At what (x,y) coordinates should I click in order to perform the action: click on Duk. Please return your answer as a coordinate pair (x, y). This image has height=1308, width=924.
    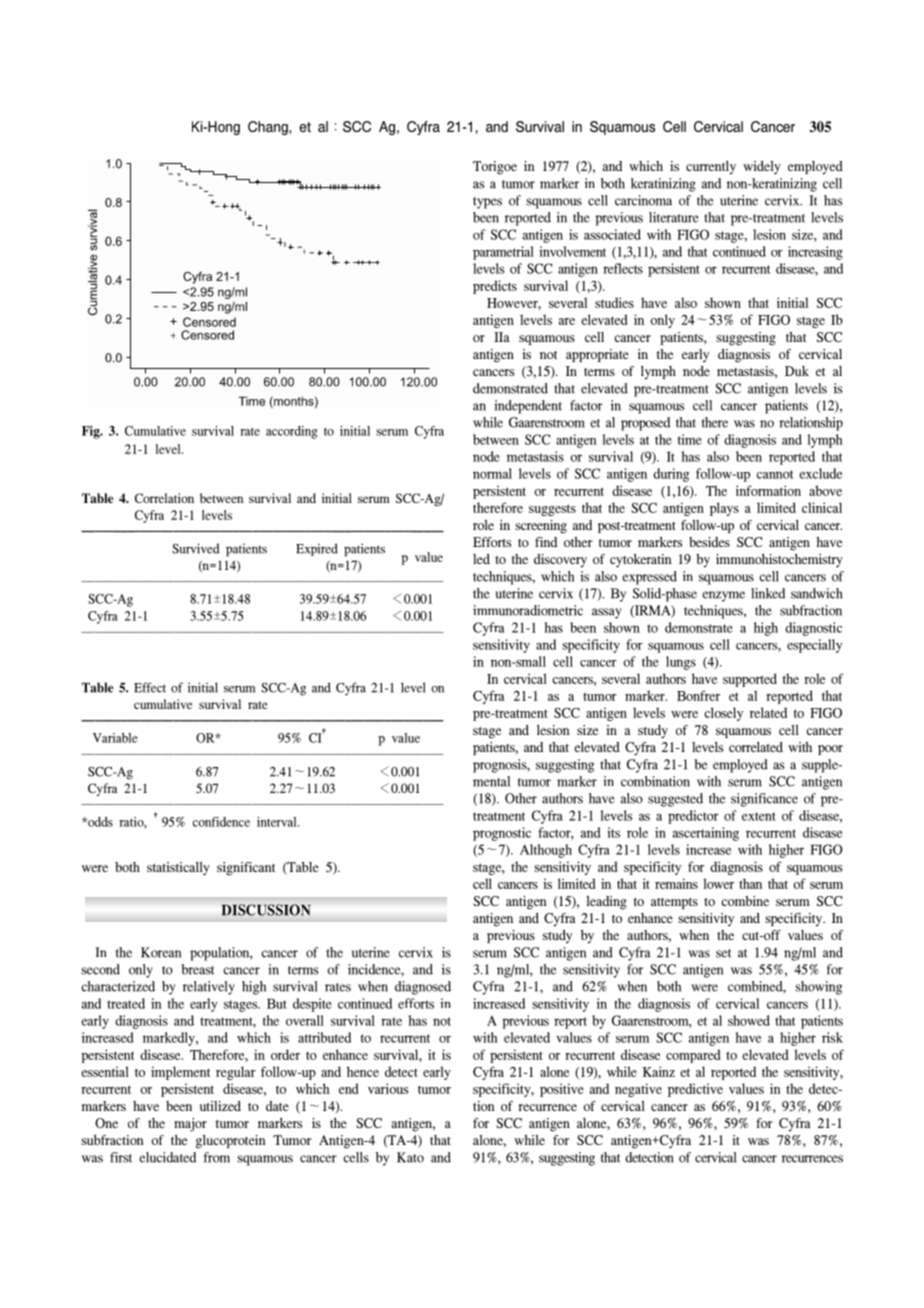
    Looking at the image, I should click on (797, 371).
